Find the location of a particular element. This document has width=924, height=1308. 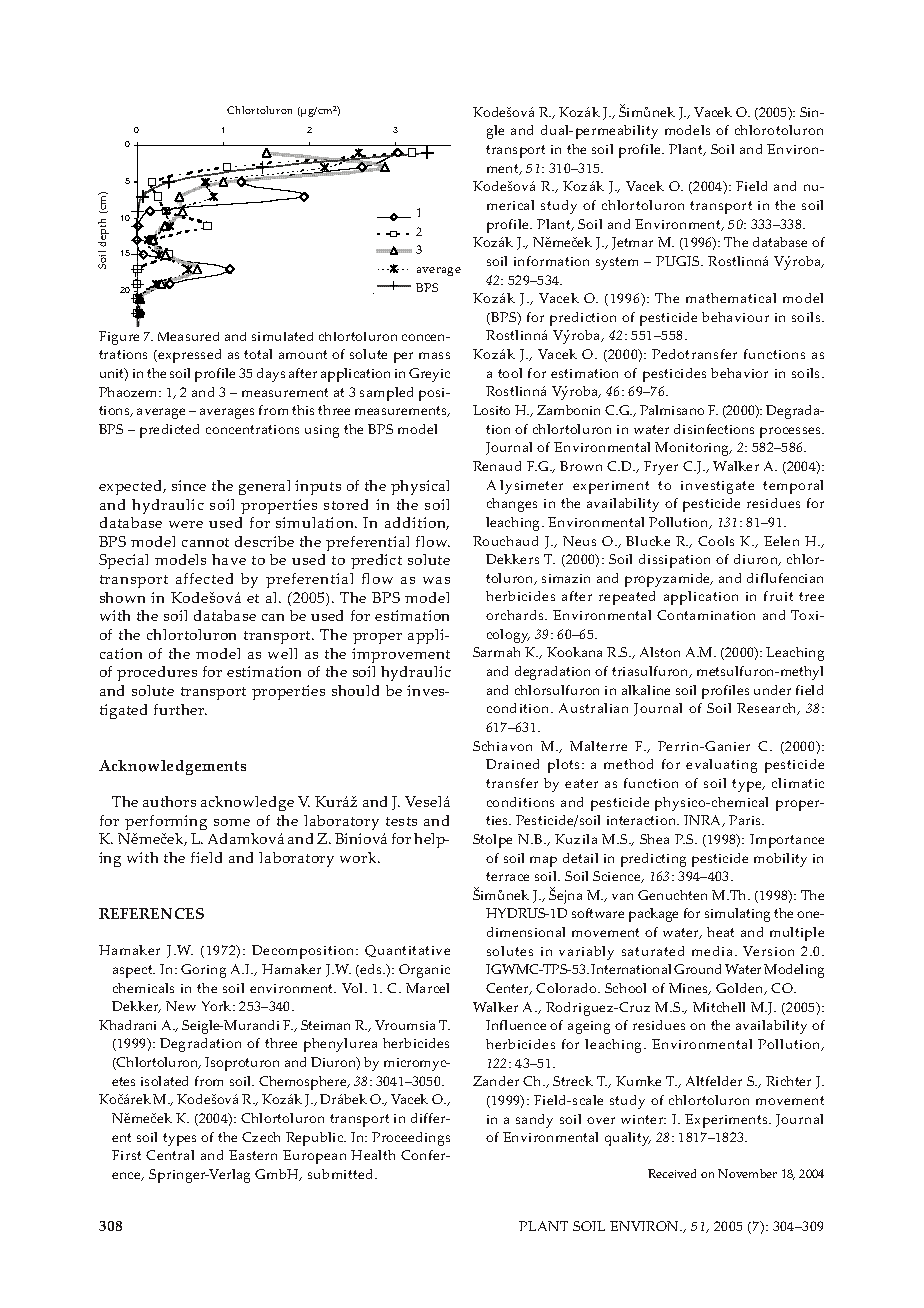

Goring is located at coordinates (203, 971).
